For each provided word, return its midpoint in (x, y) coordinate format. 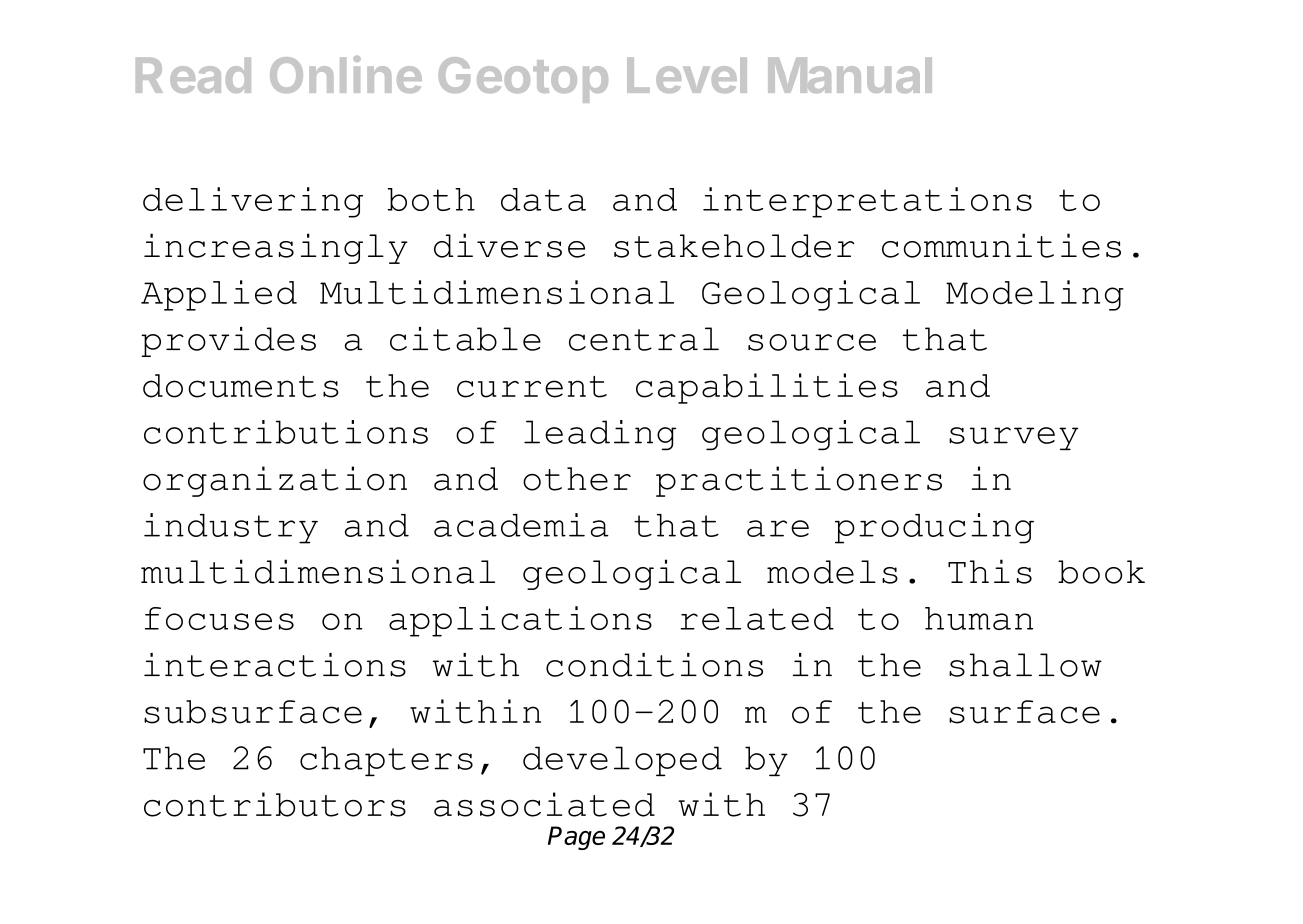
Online (346, 74)
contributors (275, 804)
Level (687, 75)
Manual (850, 75)
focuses (219, 618)
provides (228, 342)
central (644, 339)
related (757, 618)
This (990, 571)
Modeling (1035, 295)
